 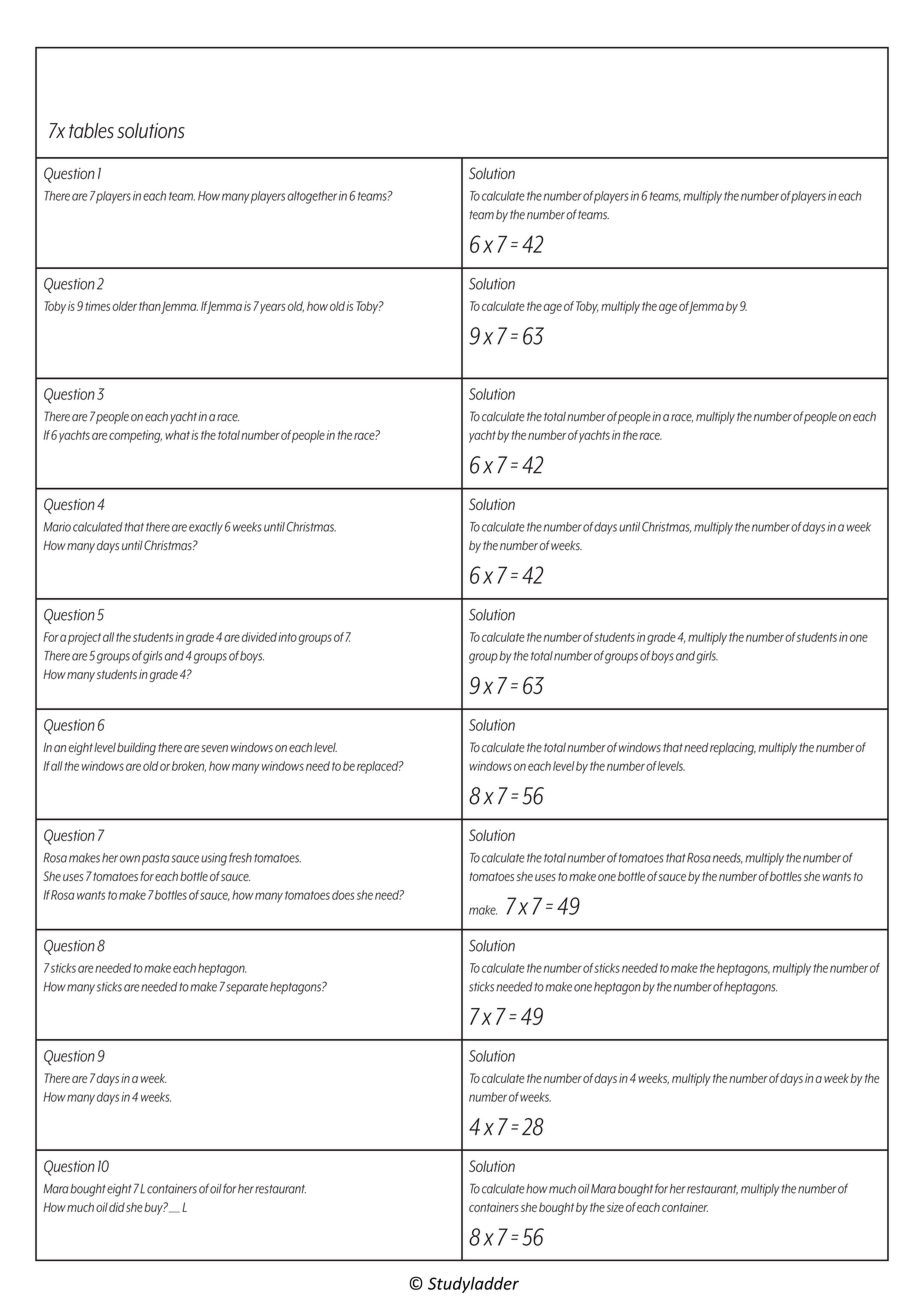 What do you see at coordinates (177, 435) in the page?
I see `what` at bounding box center [177, 435].
